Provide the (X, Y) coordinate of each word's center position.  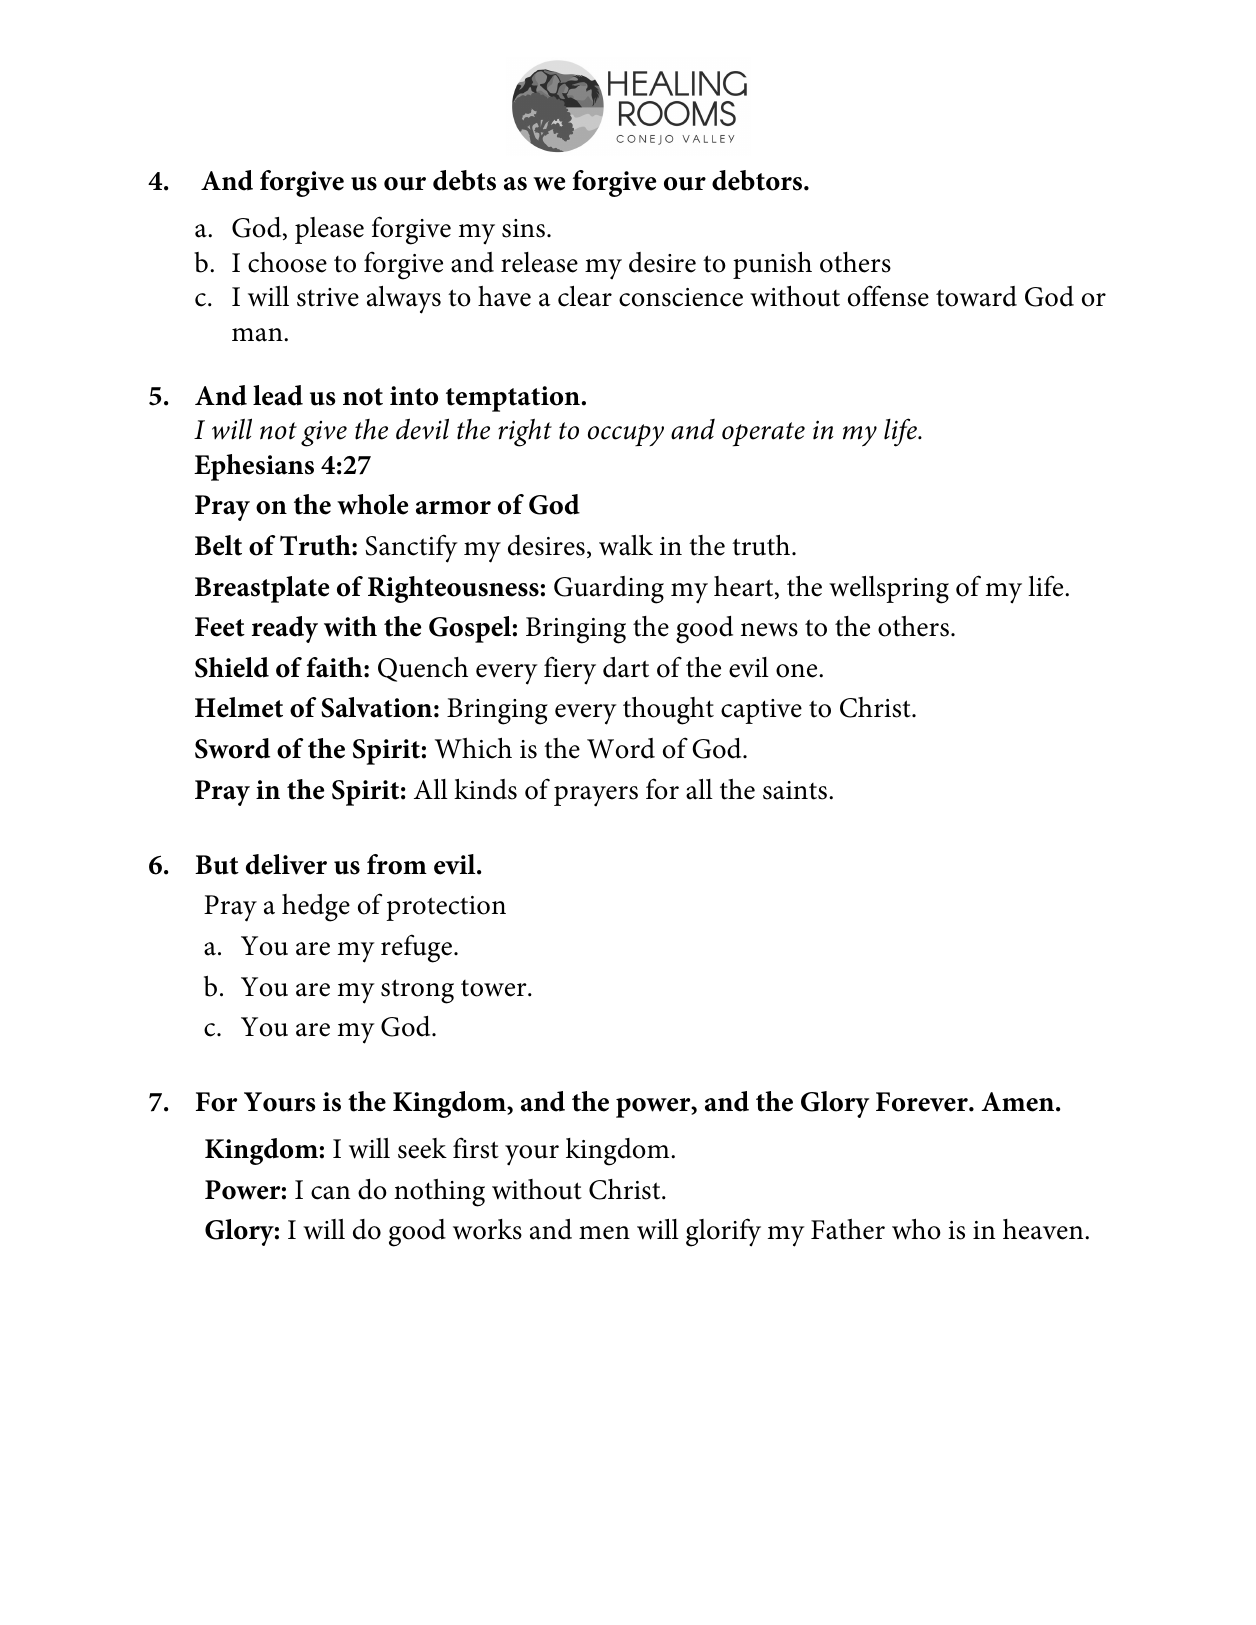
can (330, 1193)
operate (763, 434)
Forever (923, 1102)
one (798, 671)
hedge (316, 908)
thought (668, 711)
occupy (626, 435)
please (329, 230)
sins (525, 228)
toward (976, 296)
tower (495, 988)
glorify (723, 1232)
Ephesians (254, 467)
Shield (232, 667)
